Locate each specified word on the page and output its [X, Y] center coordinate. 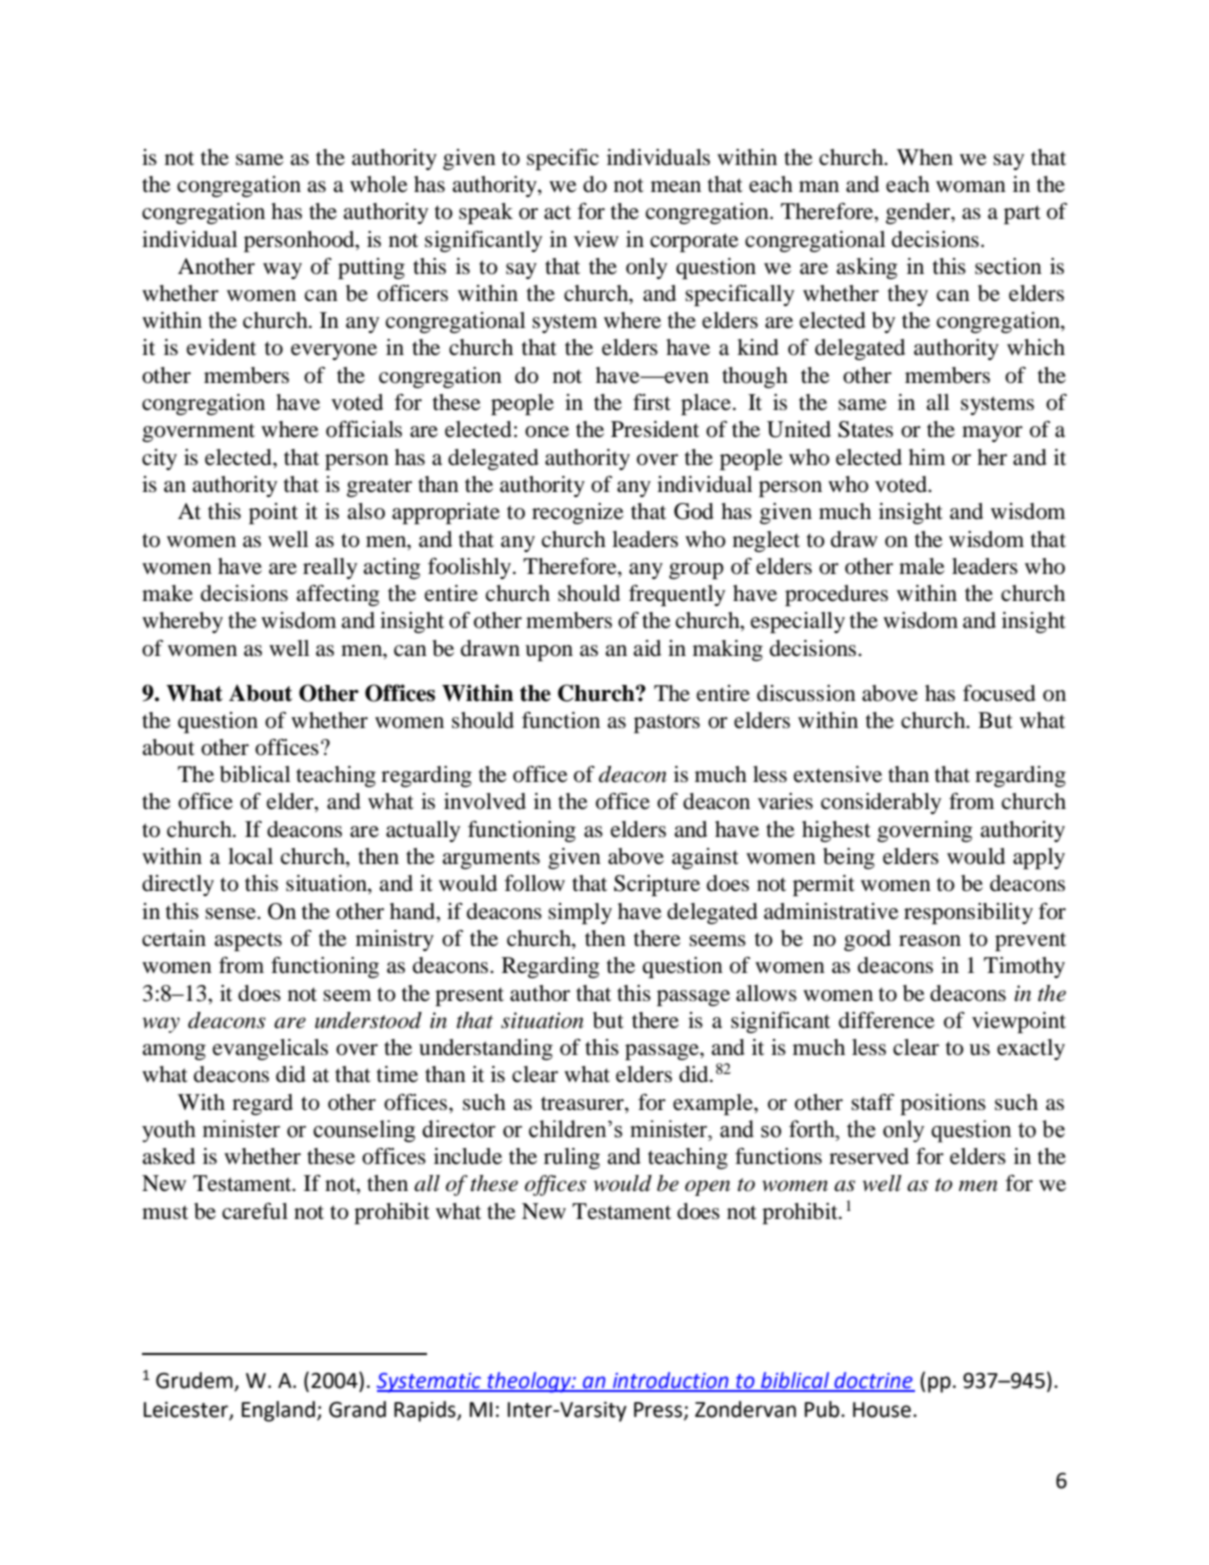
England [278, 1411]
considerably [881, 803]
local [250, 856]
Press [659, 1410]
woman [971, 187]
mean [676, 187]
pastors [667, 723]
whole [379, 184]
